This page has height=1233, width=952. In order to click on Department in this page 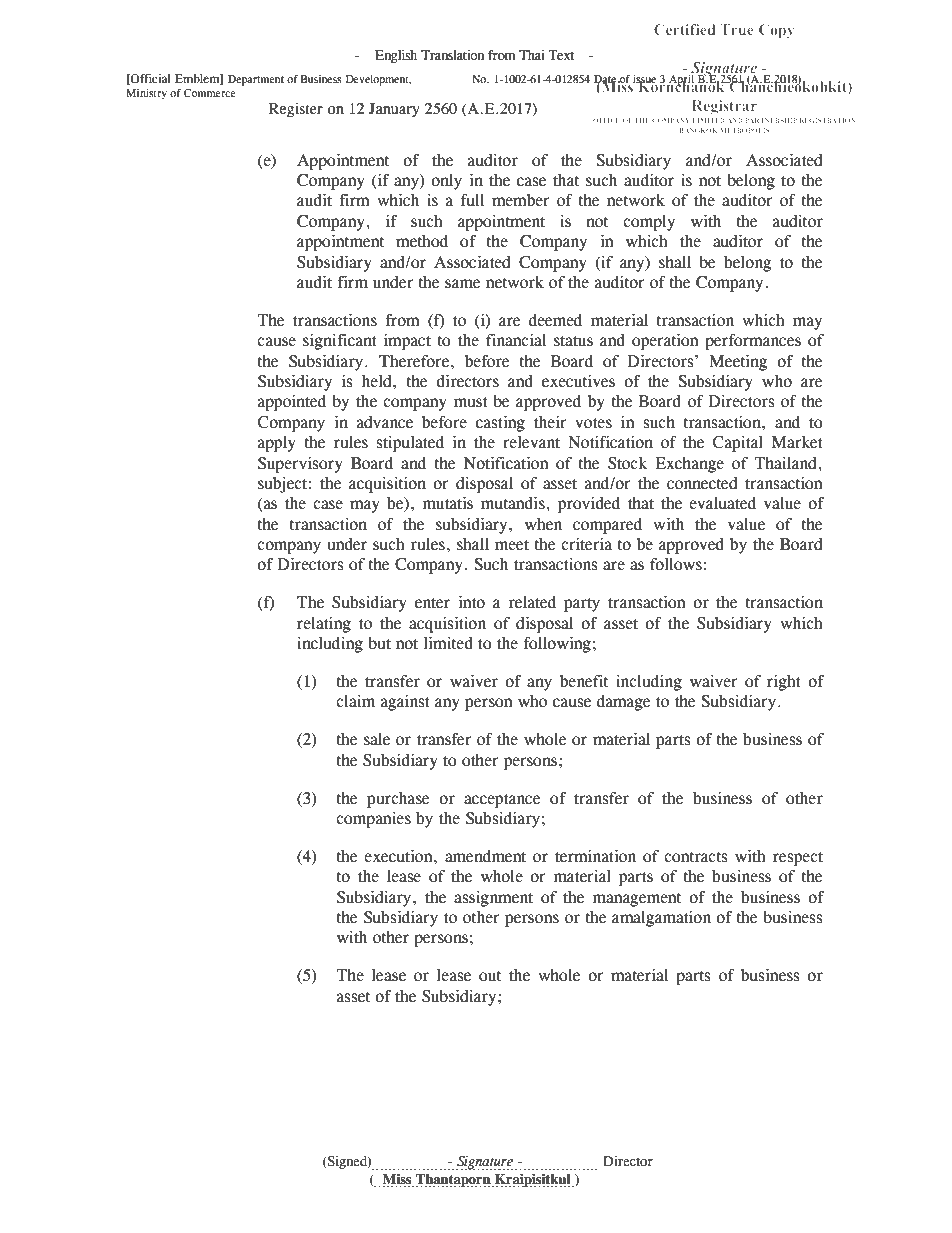, I will do `click(256, 80)`.
